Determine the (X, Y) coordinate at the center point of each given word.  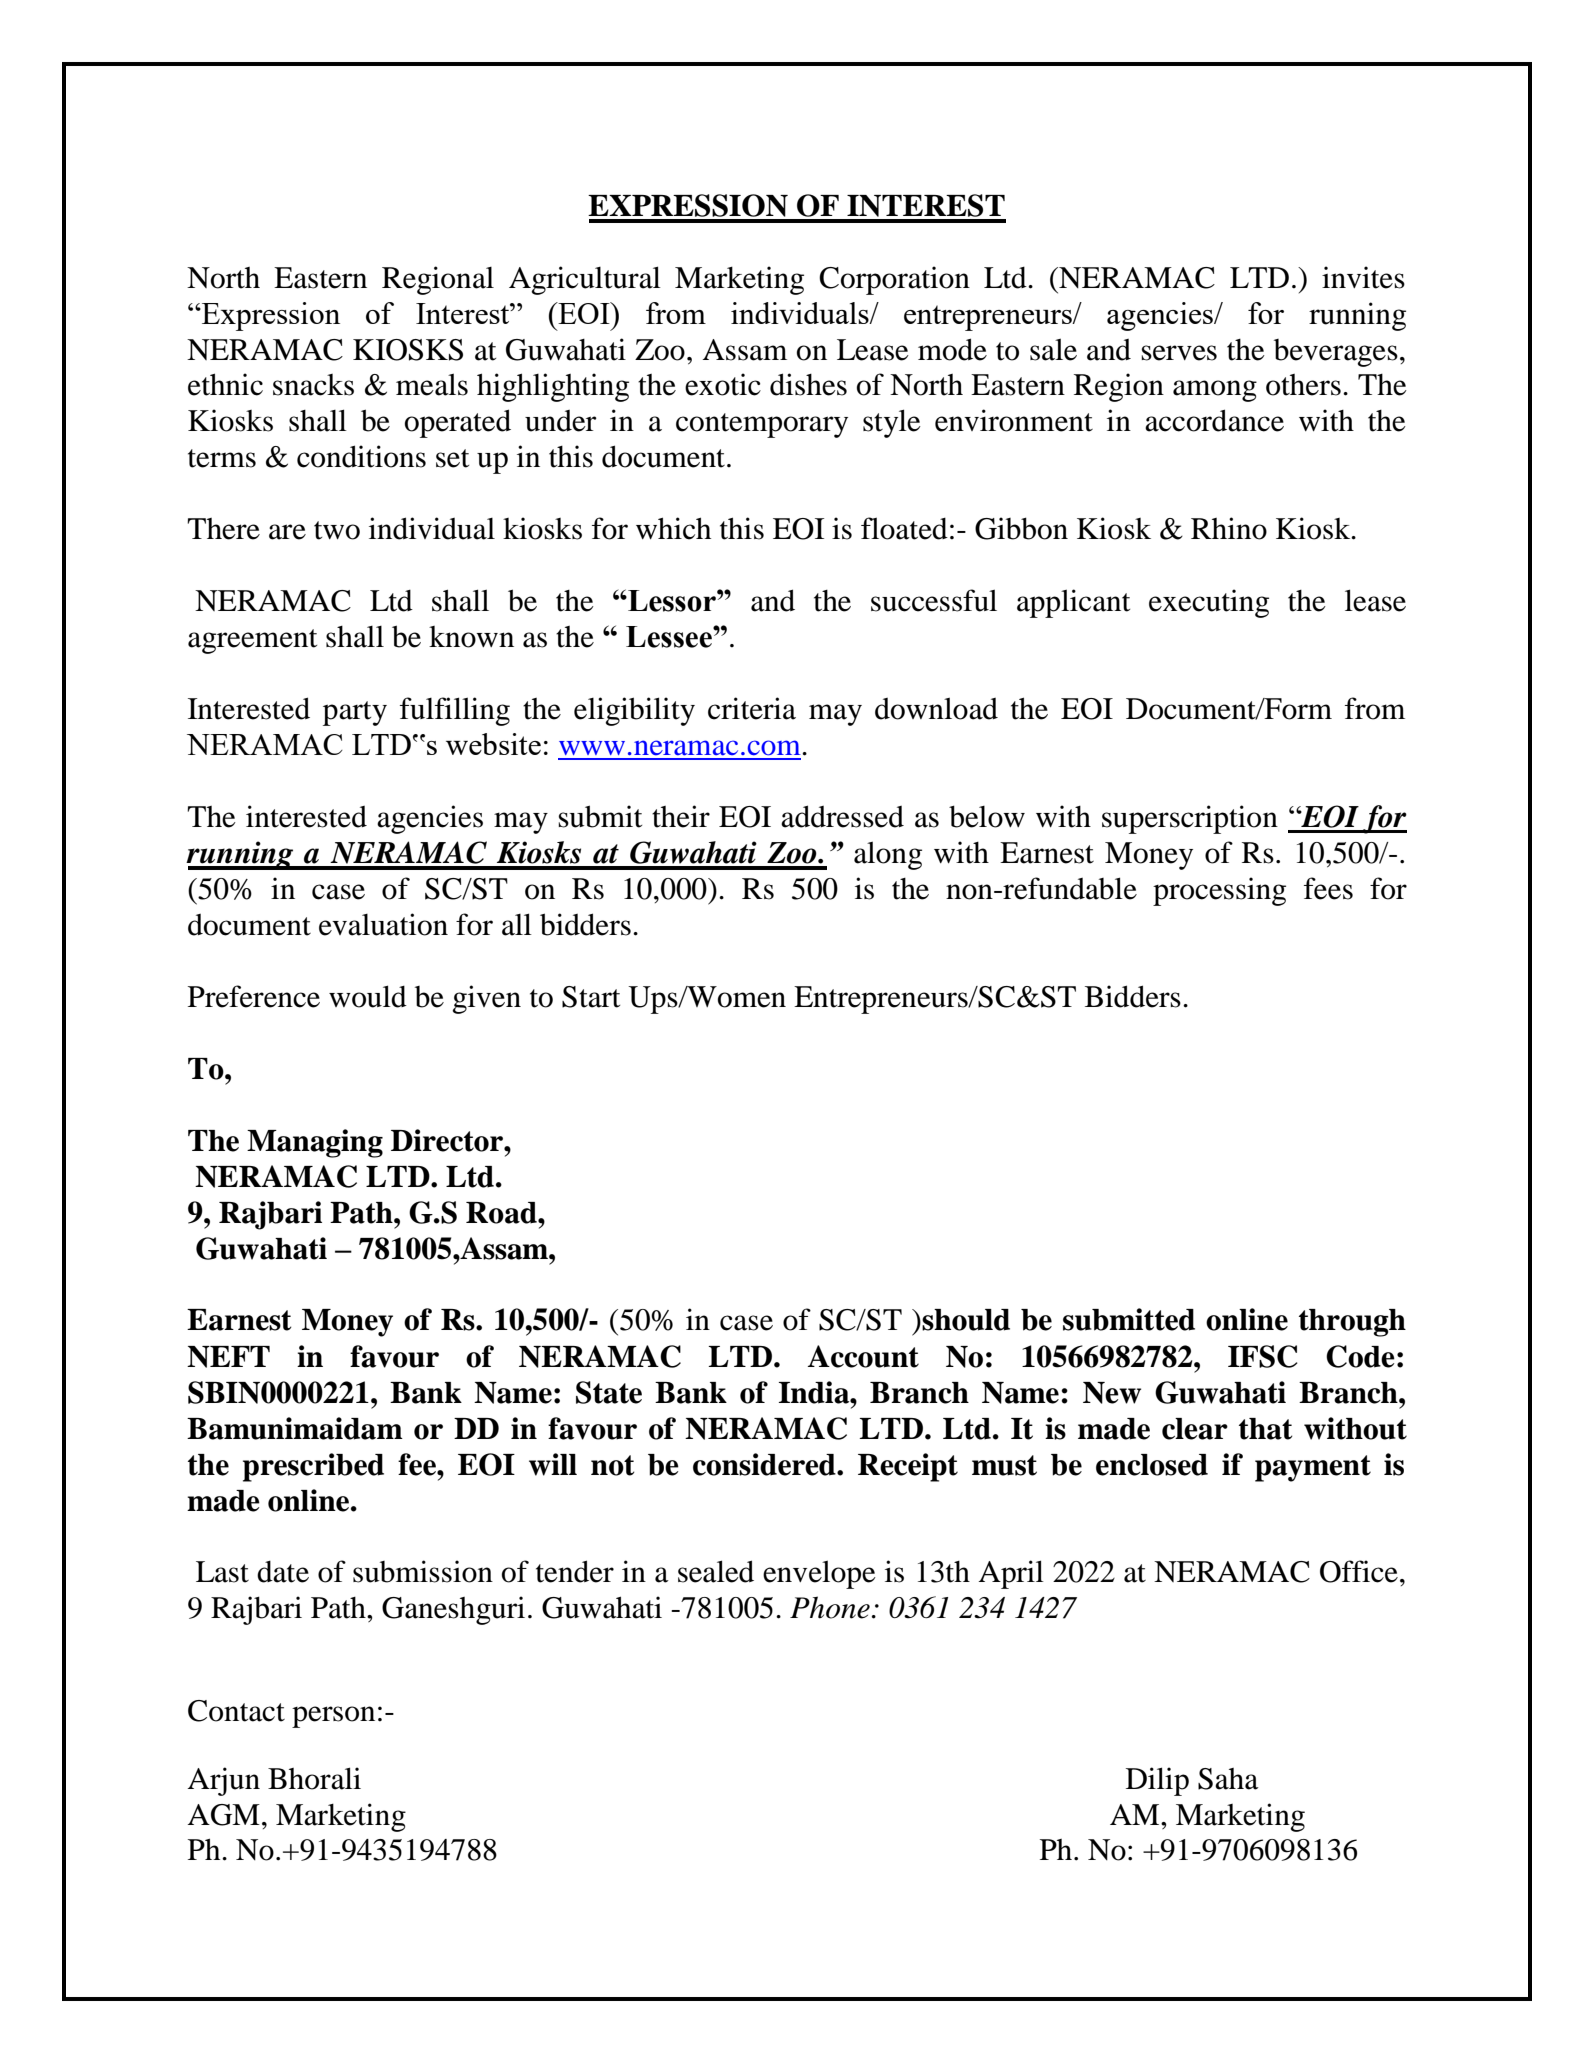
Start (591, 997)
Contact (236, 1711)
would (368, 996)
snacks (313, 385)
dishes (808, 384)
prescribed (313, 1467)
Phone (830, 1607)
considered (765, 1464)
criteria (752, 708)
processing (1219, 891)
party (355, 713)
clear (1195, 1429)
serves (1179, 353)
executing (1209, 603)
